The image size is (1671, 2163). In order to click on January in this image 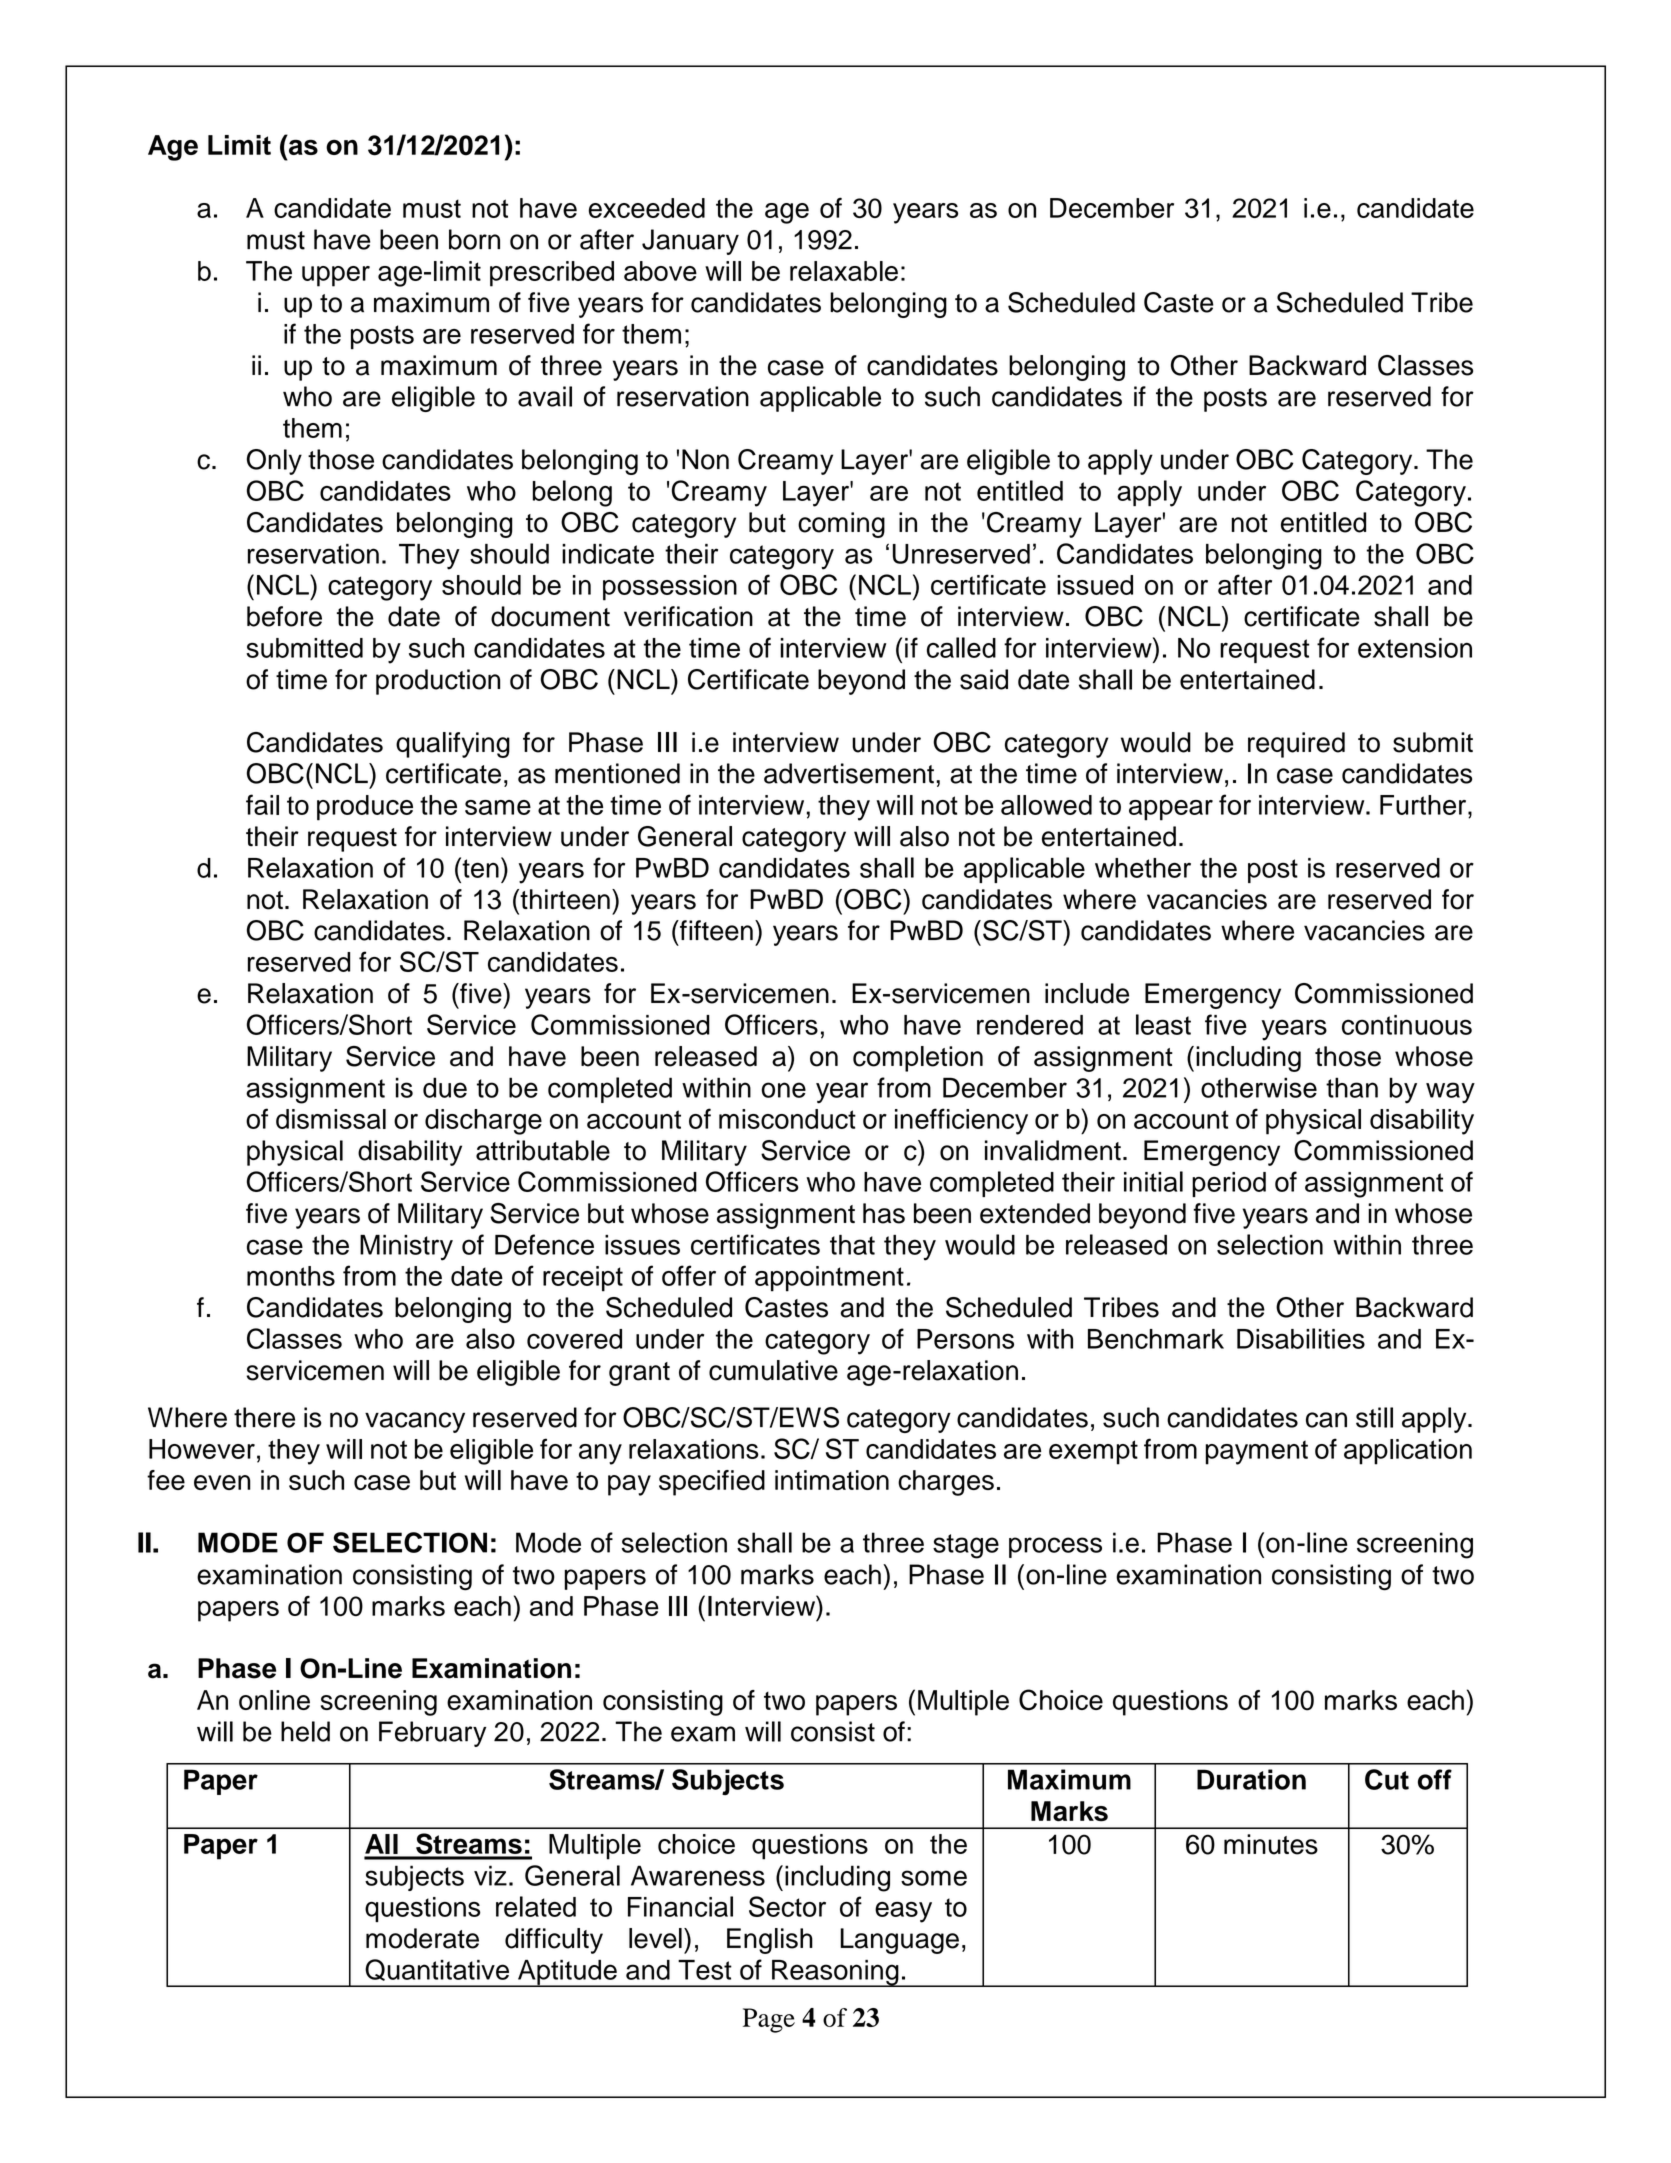, I will do `click(690, 242)`.
